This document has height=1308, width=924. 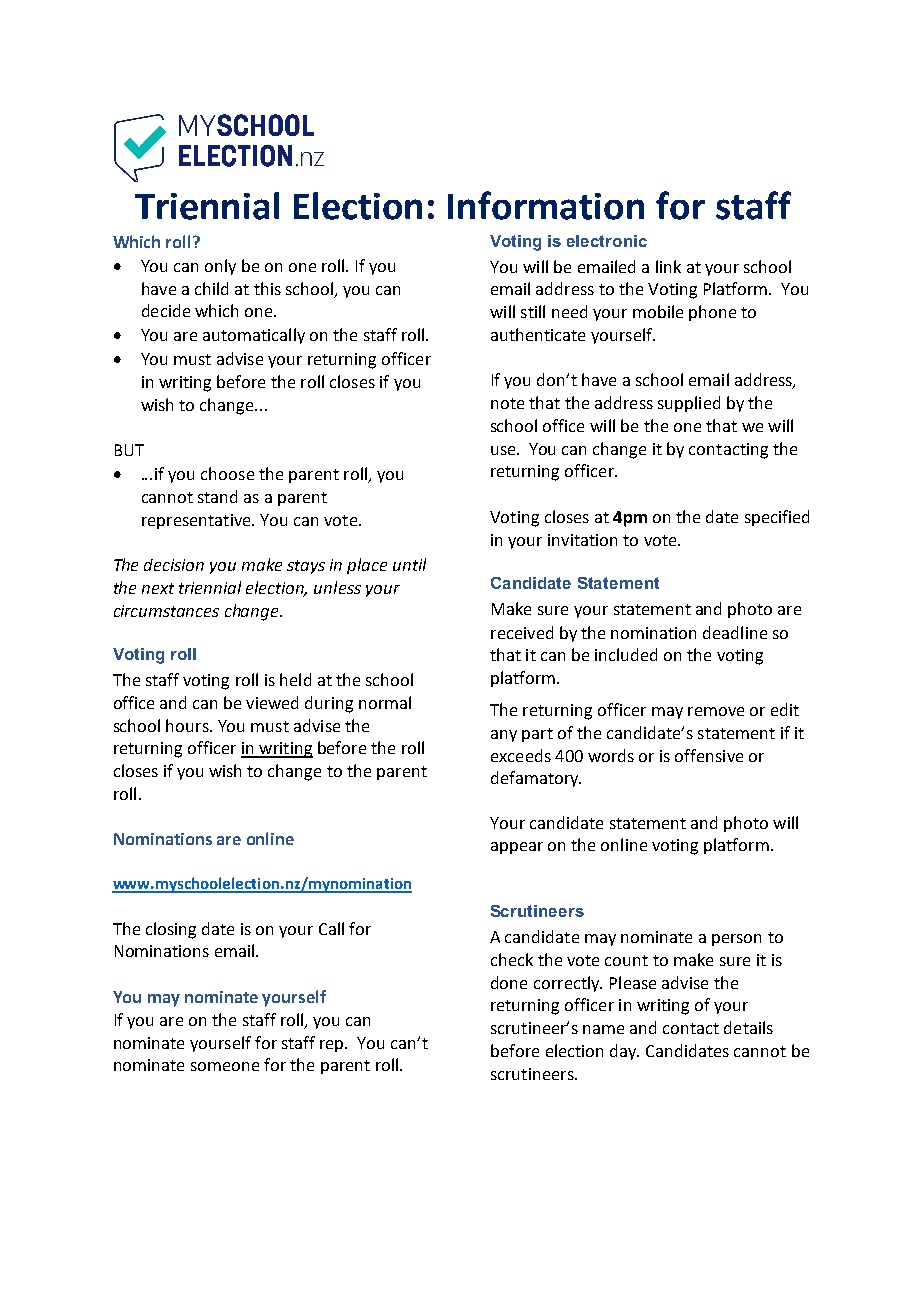 What do you see at coordinates (409, 564) in the document?
I see `until` at bounding box center [409, 564].
